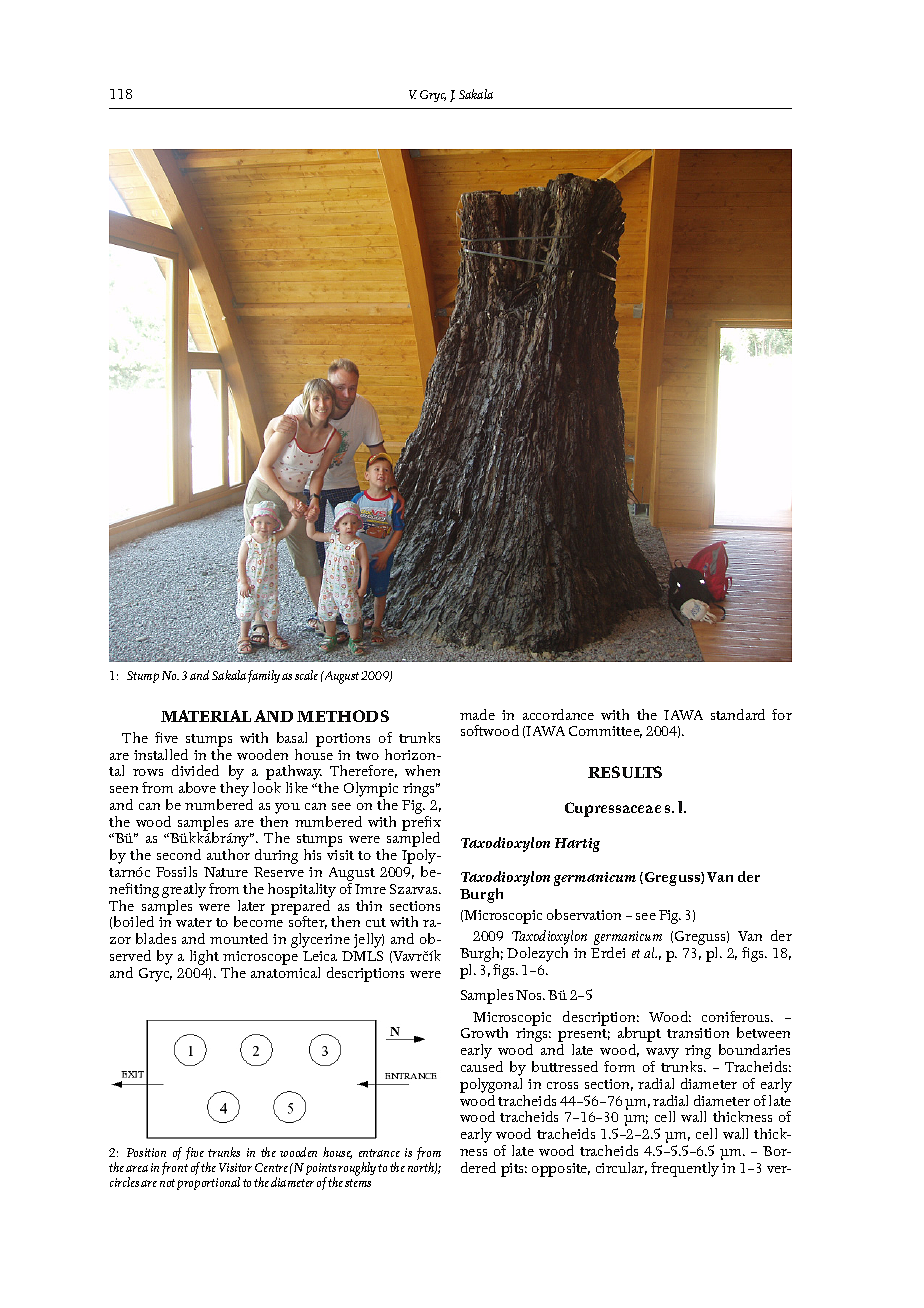 The image size is (924, 1308). What do you see at coordinates (413, 840) in the document?
I see `sampled` at bounding box center [413, 840].
